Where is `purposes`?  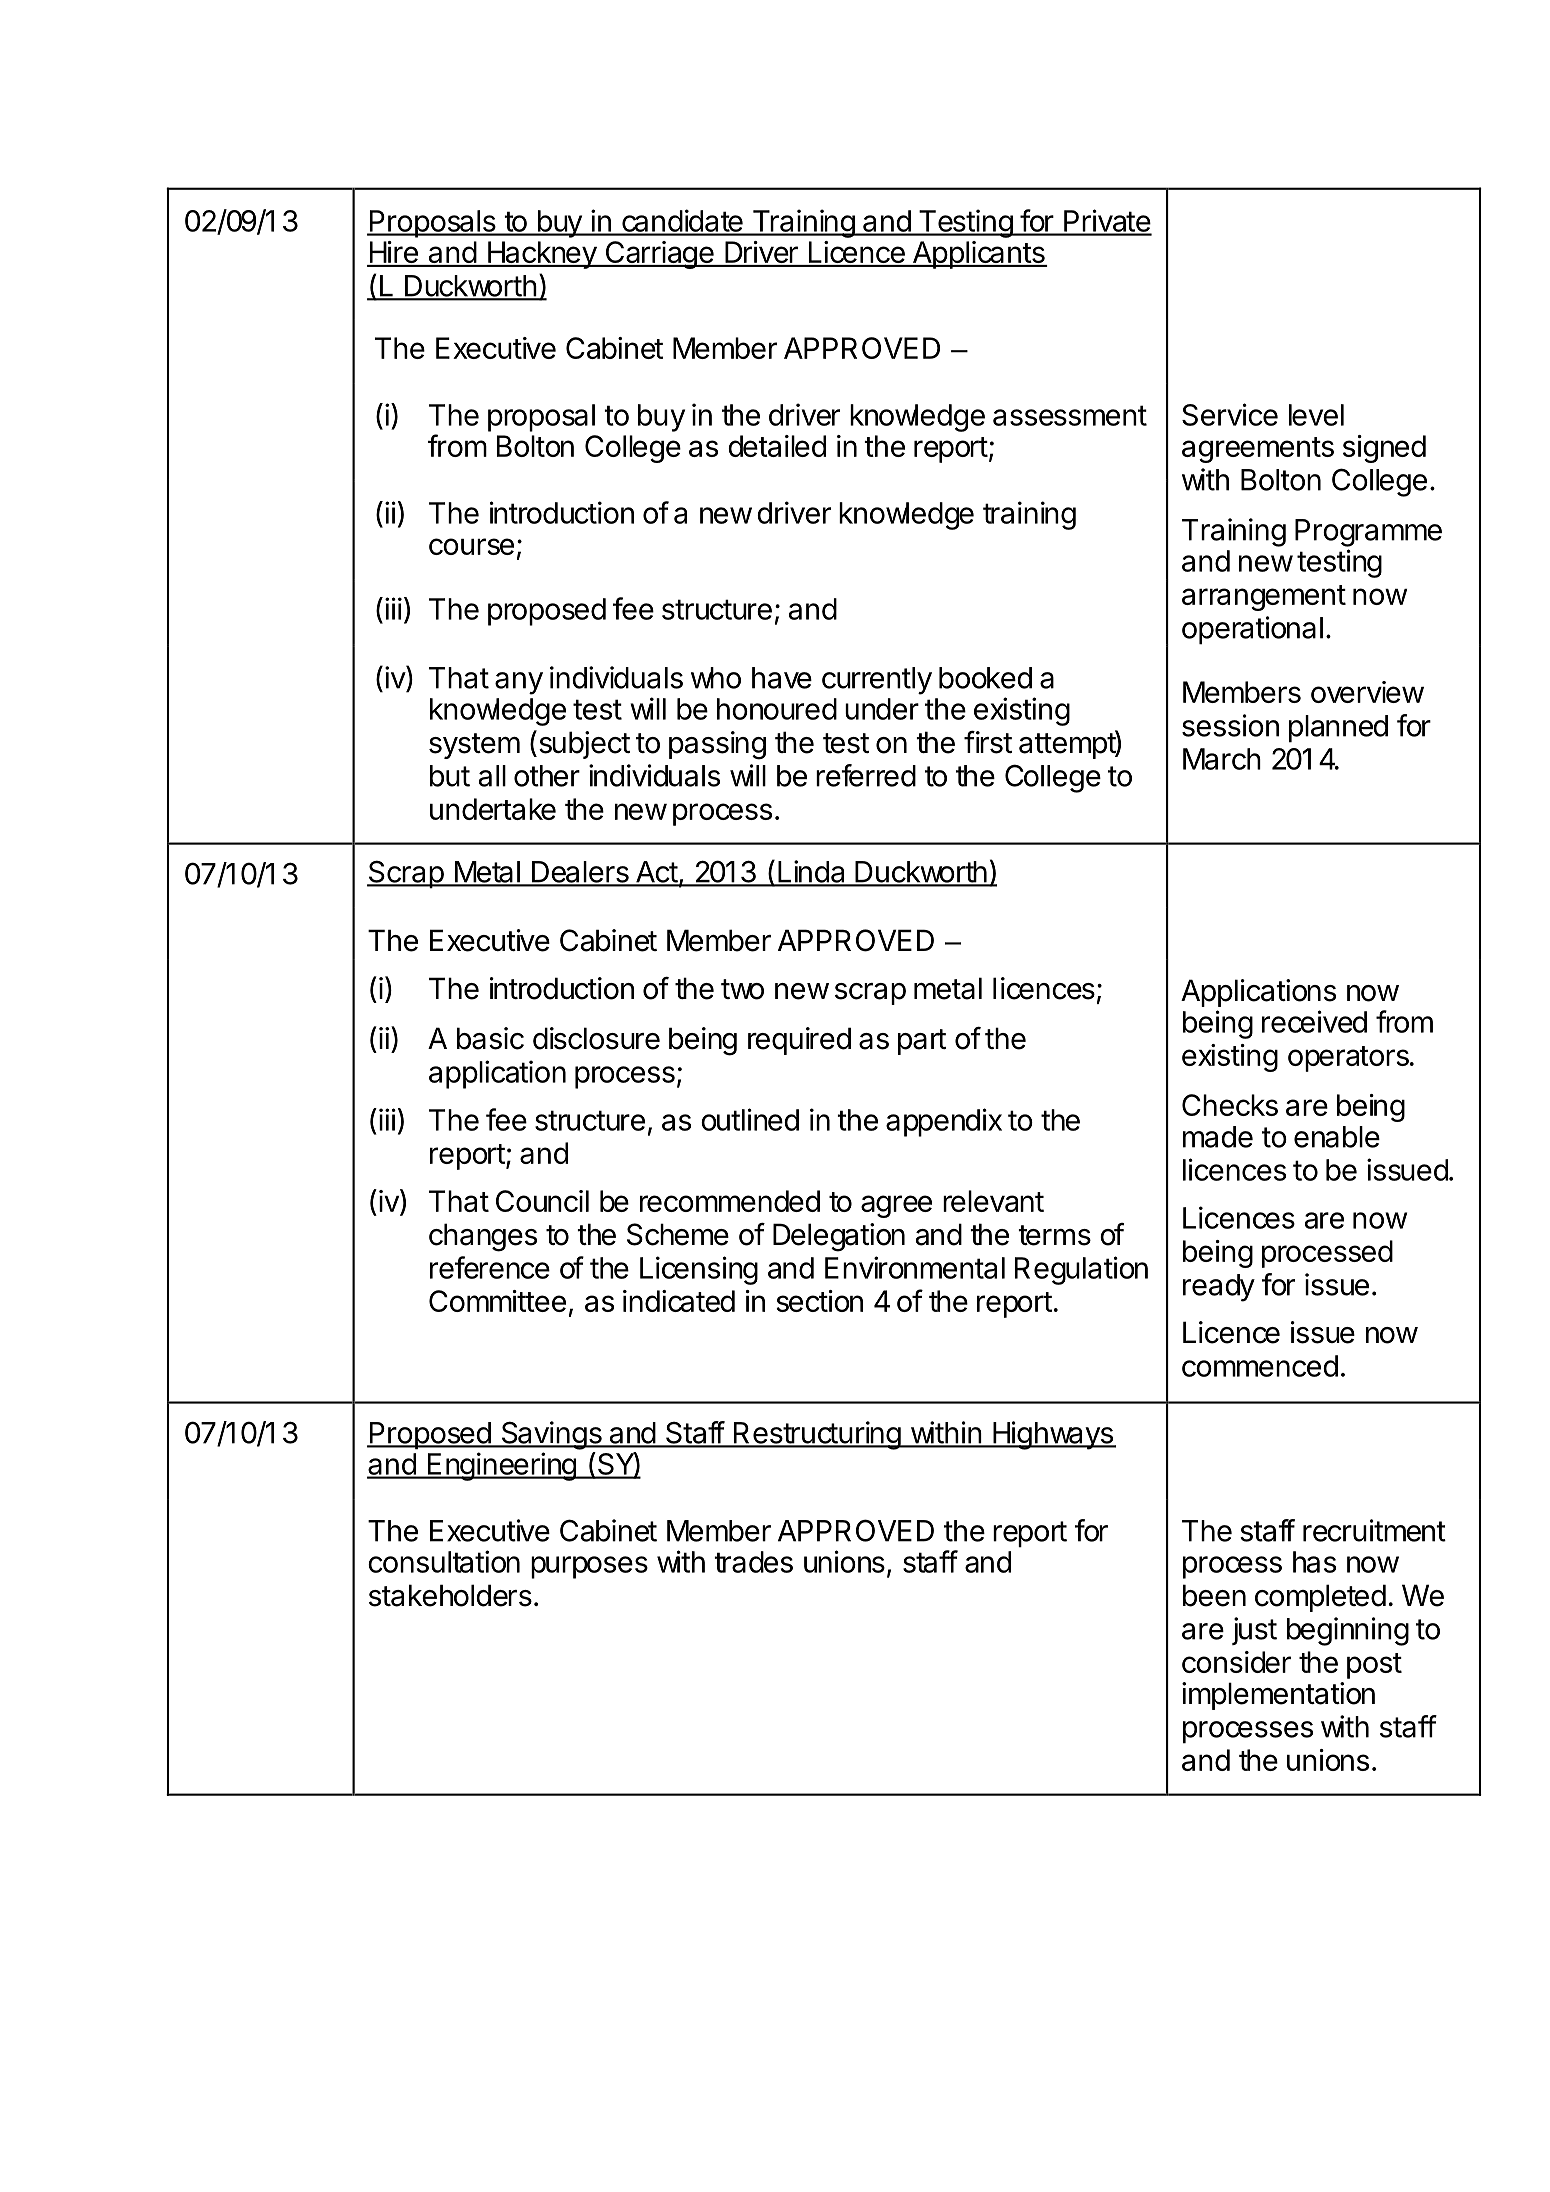 purposes is located at coordinates (589, 1567).
